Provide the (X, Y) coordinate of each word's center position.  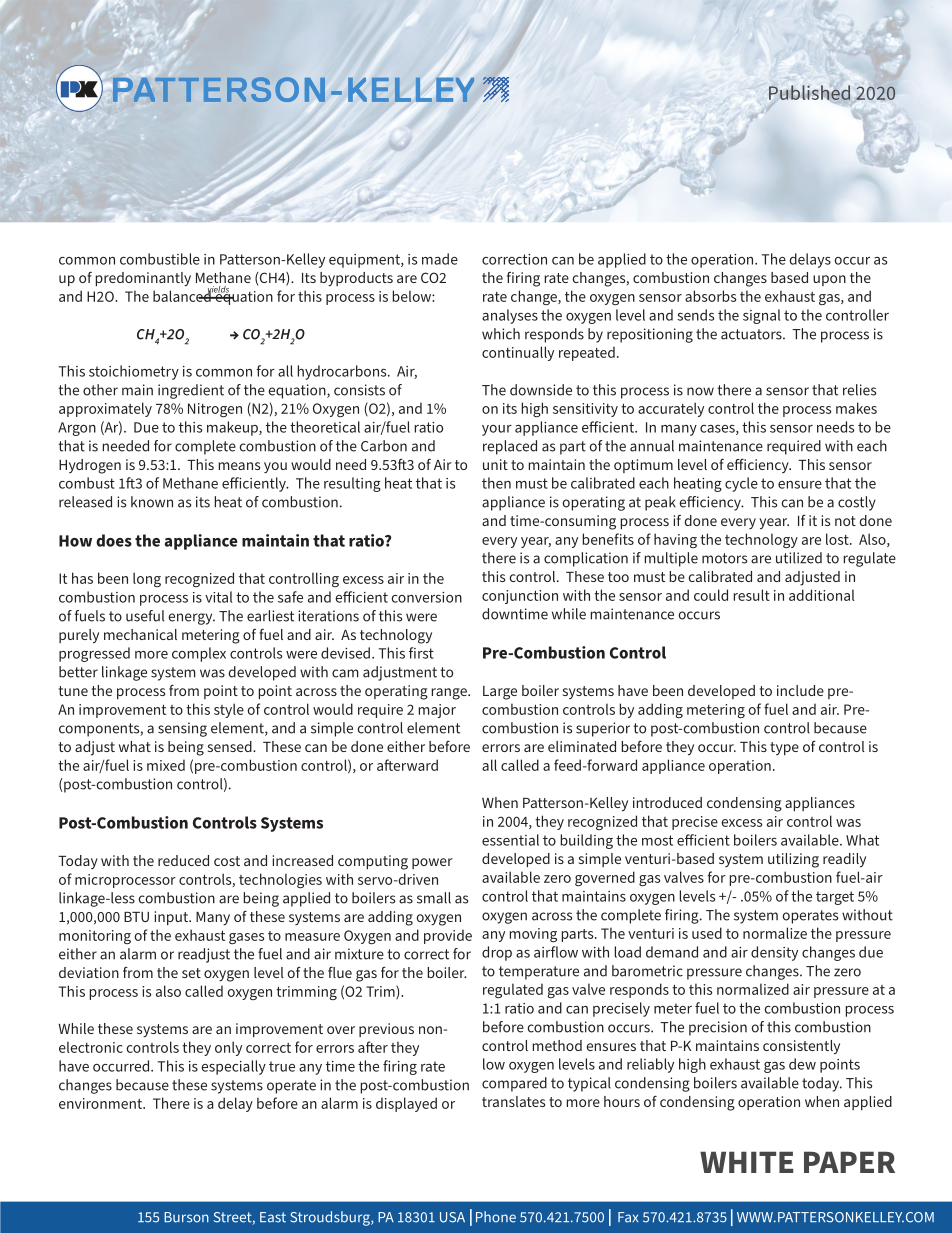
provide (448, 936)
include (800, 690)
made (440, 259)
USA (452, 1217)
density (774, 953)
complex (199, 654)
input (173, 918)
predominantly (143, 279)
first (421, 653)
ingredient (191, 391)
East (273, 1217)
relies (859, 390)
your (497, 430)
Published (809, 92)
